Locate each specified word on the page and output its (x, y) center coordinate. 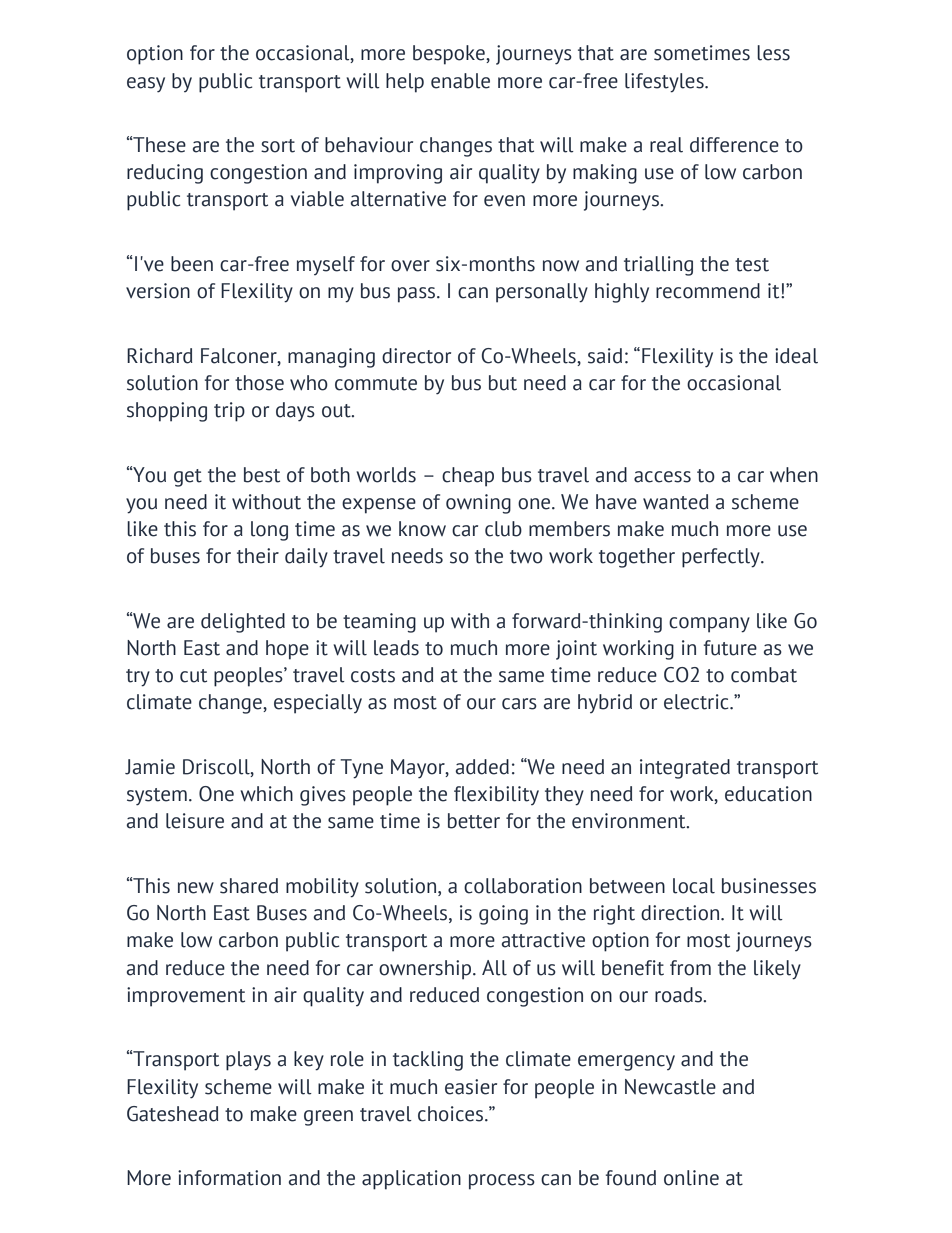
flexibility (496, 795)
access (662, 477)
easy (146, 85)
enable (460, 81)
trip (229, 412)
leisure (195, 821)
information (229, 1178)
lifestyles (665, 83)
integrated (685, 769)
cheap (468, 477)
